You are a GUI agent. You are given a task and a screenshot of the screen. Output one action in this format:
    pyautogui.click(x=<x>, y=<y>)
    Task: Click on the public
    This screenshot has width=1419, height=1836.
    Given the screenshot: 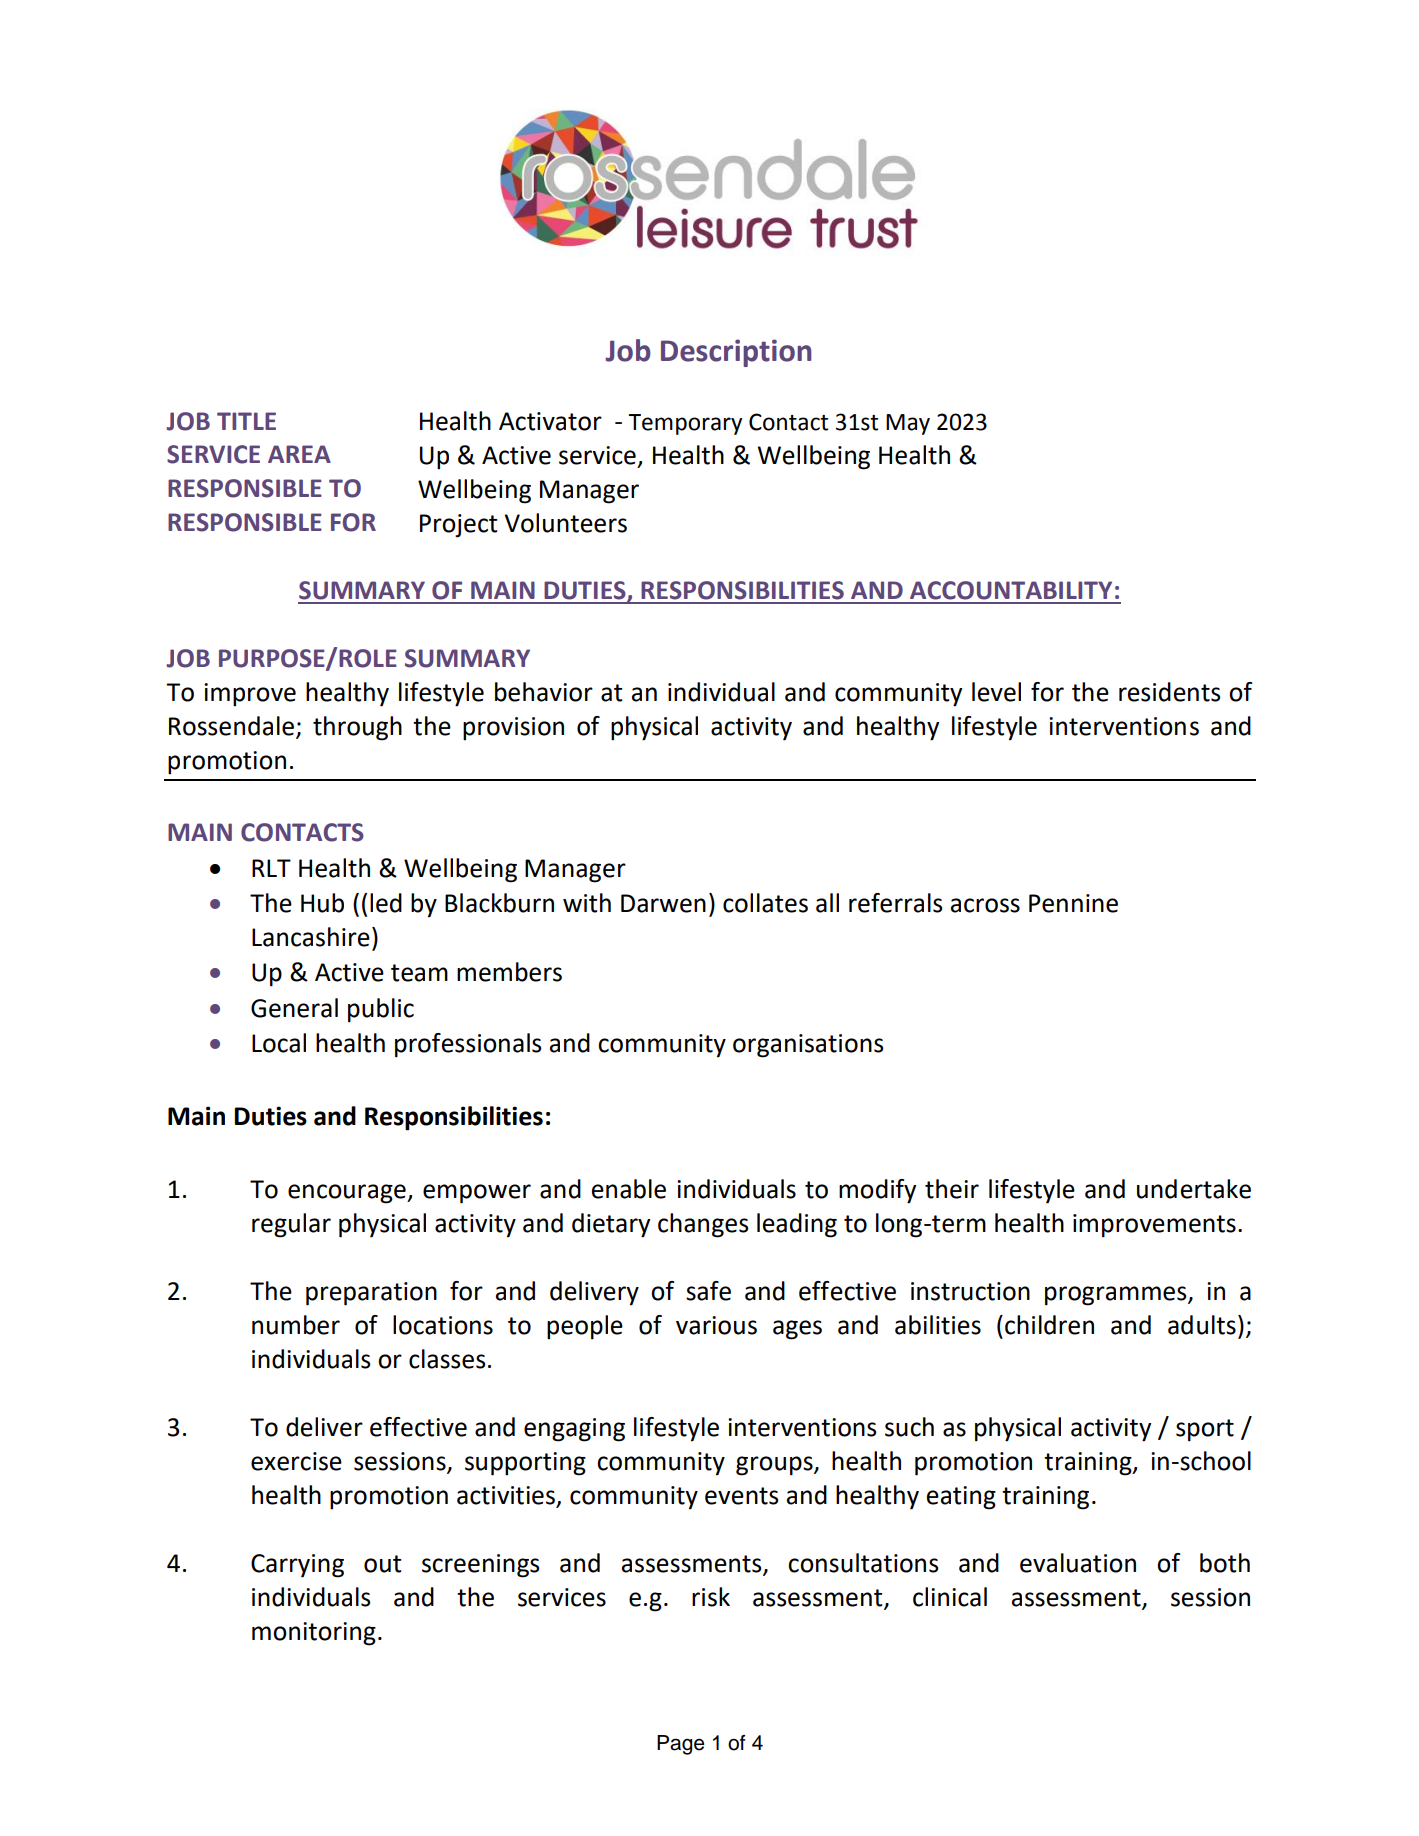 What is the action you would take?
    pyautogui.click(x=381, y=1010)
